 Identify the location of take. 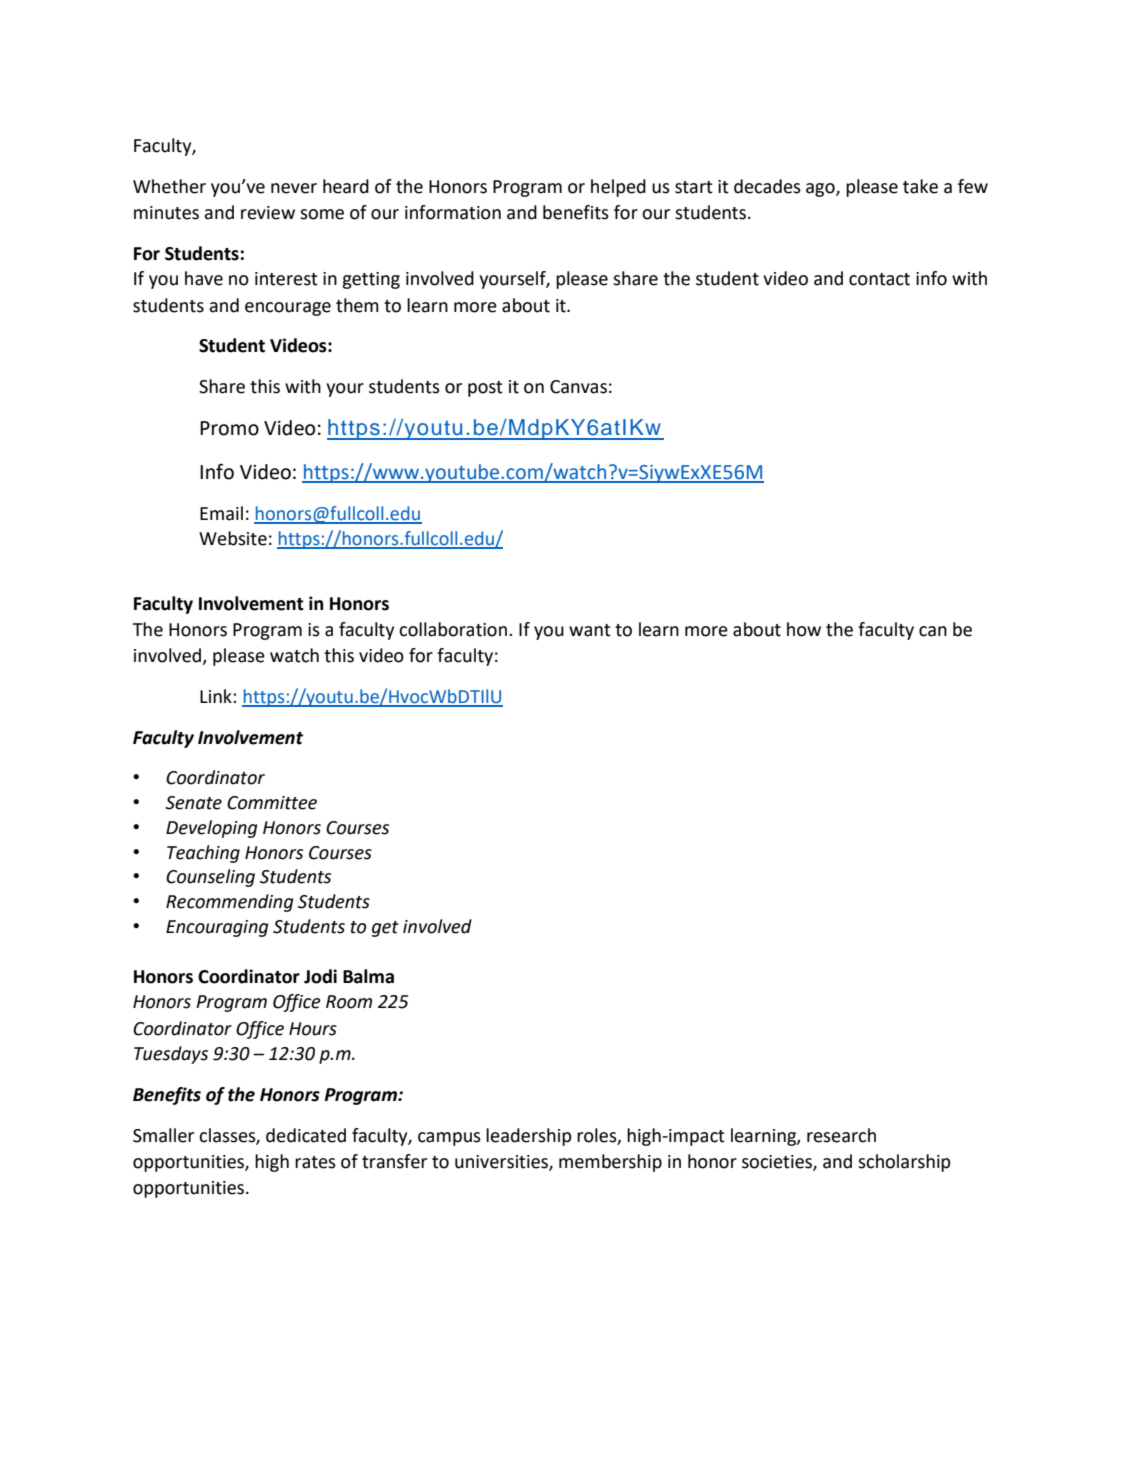
(920, 186).
